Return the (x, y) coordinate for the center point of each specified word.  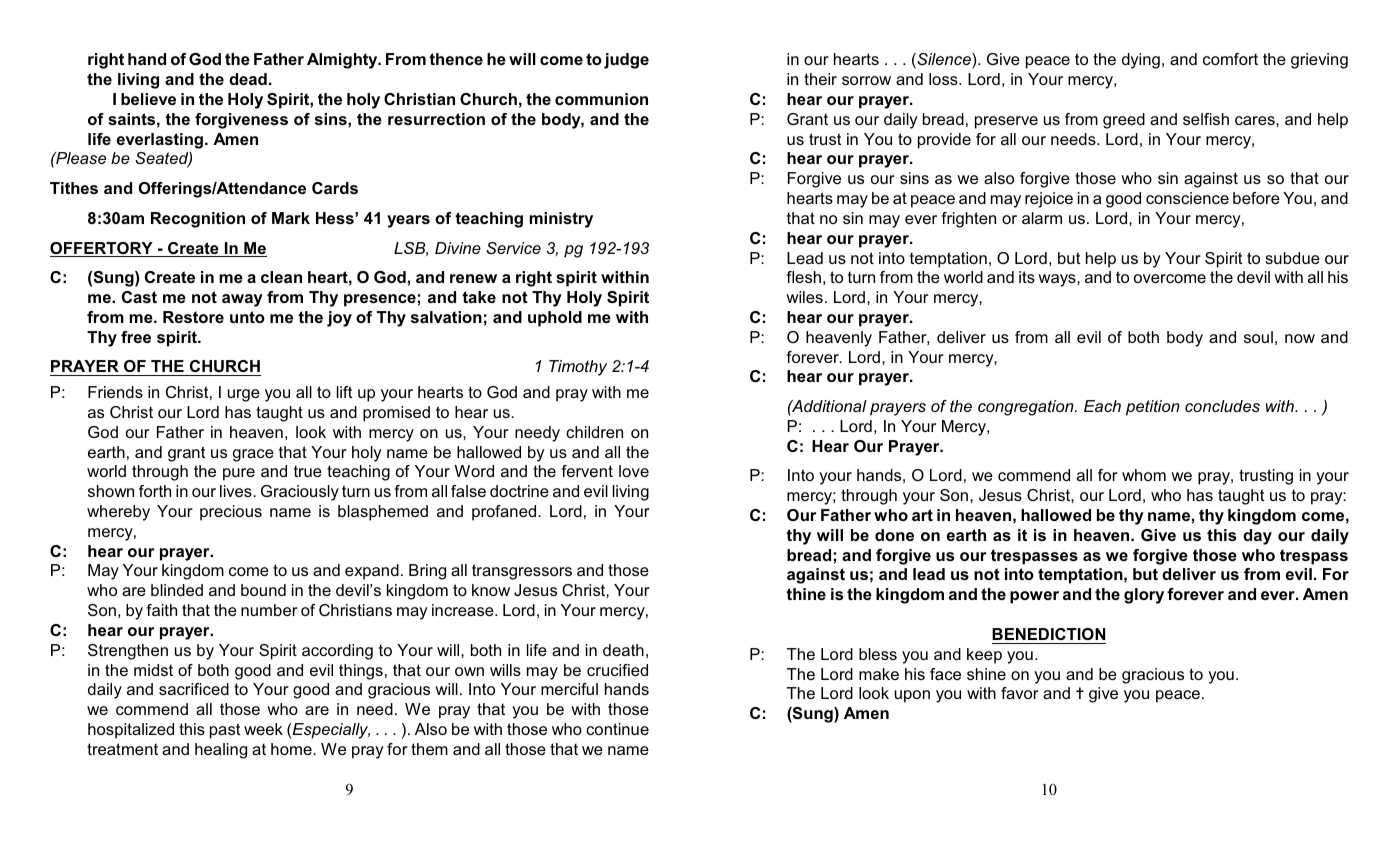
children (594, 432)
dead (248, 79)
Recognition (198, 220)
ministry (561, 220)
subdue (1292, 258)
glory (1144, 596)
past (225, 731)
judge (626, 61)
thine (806, 594)
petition (1153, 408)
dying (1141, 61)
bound (263, 590)
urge (244, 395)
